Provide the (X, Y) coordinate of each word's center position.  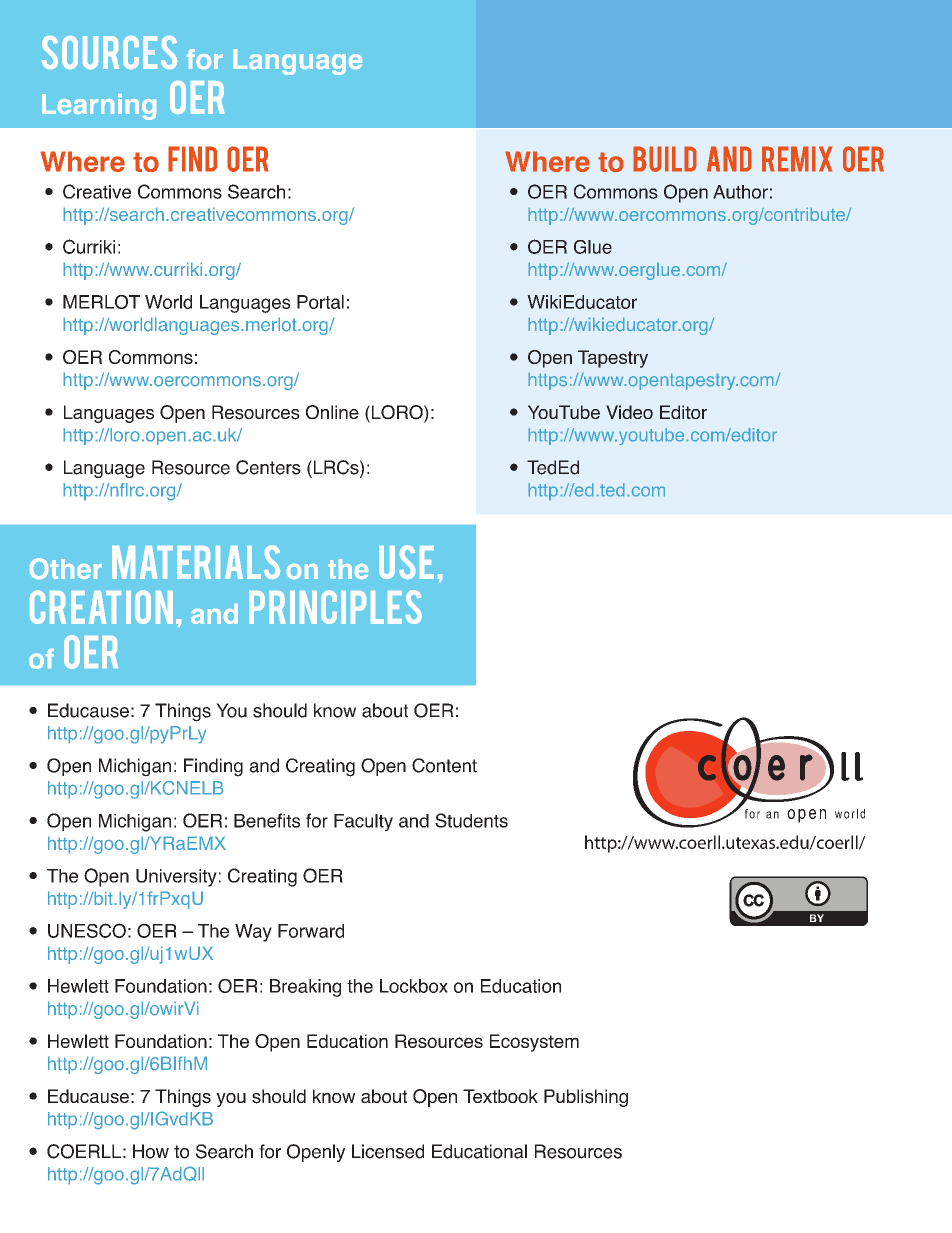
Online (332, 412)
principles (335, 607)
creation (101, 607)
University (176, 878)
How (151, 1151)
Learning (99, 107)
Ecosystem (534, 1043)
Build (665, 159)
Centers (268, 467)
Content (444, 765)
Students (471, 820)
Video (629, 412)
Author (740, 192)
